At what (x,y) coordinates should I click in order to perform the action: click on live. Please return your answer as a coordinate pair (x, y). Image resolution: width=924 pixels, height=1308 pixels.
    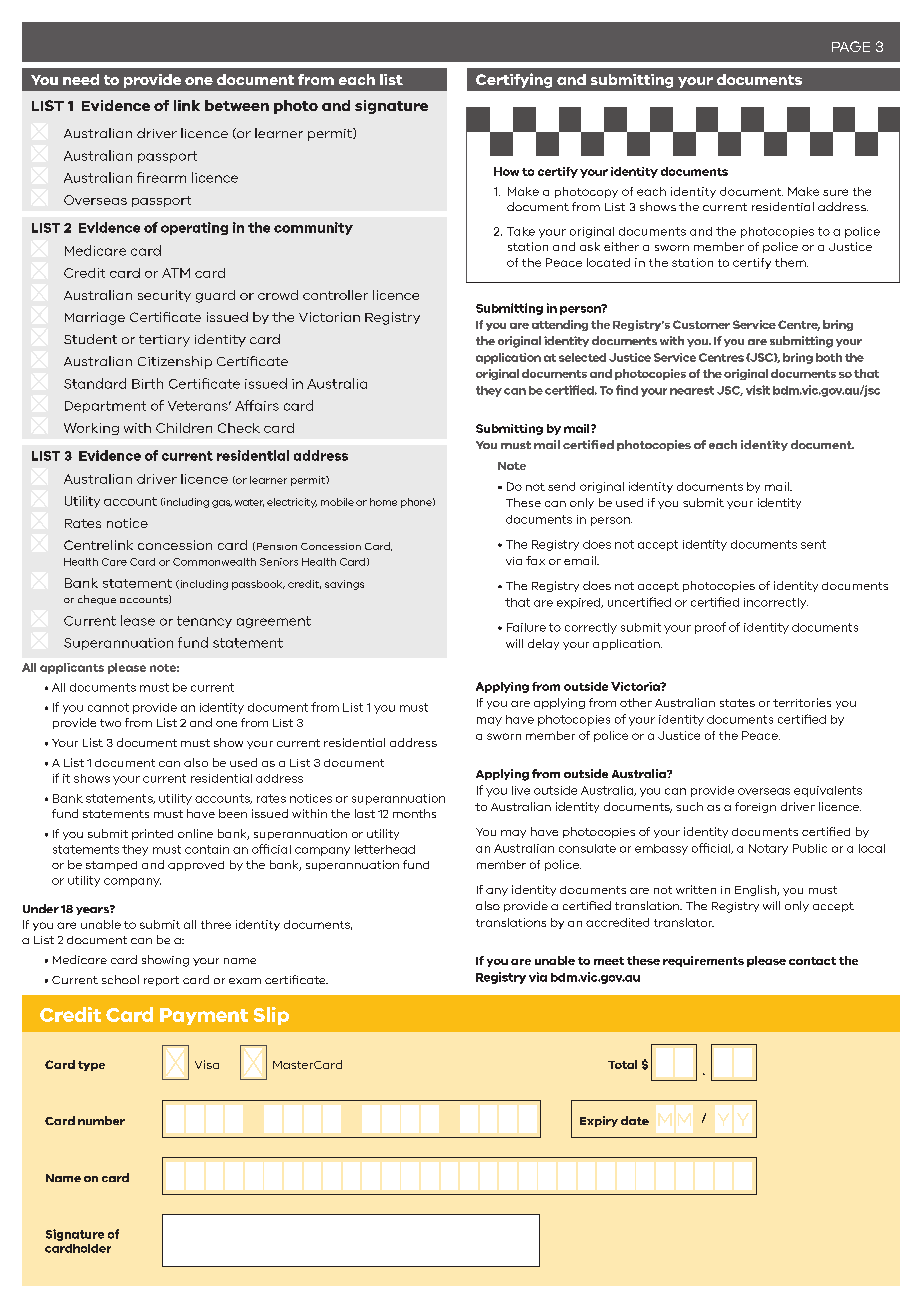
    Looking at the image, I should click on (521, 790).
